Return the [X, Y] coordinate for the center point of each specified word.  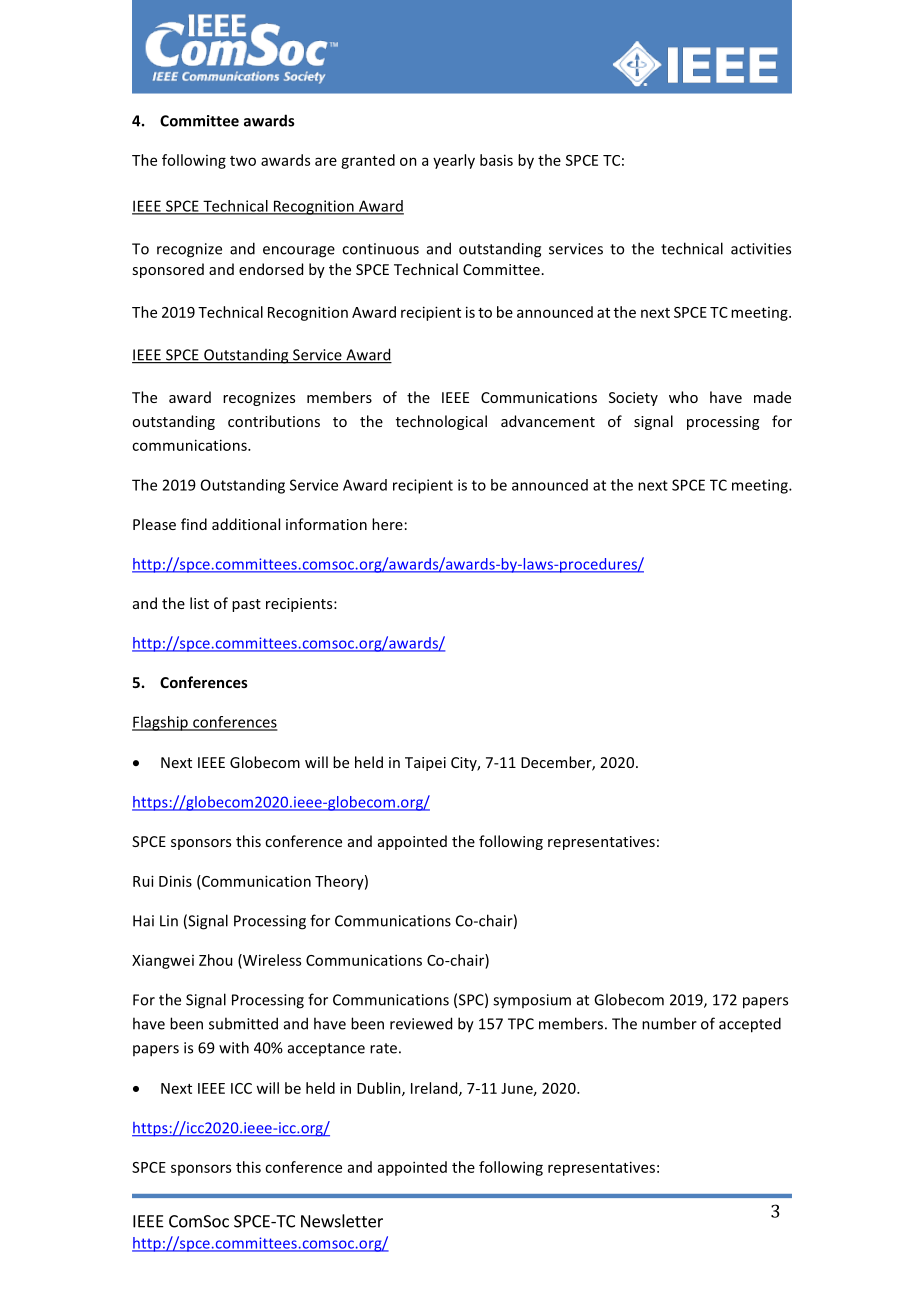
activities [761, 249]
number [669, 1023]
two [243, 161]
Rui [143, 881]
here [387, 524]
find [194, 524]
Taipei [425, 764]
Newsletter [342, 1221]
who [683, 397]
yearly [454, 161]
